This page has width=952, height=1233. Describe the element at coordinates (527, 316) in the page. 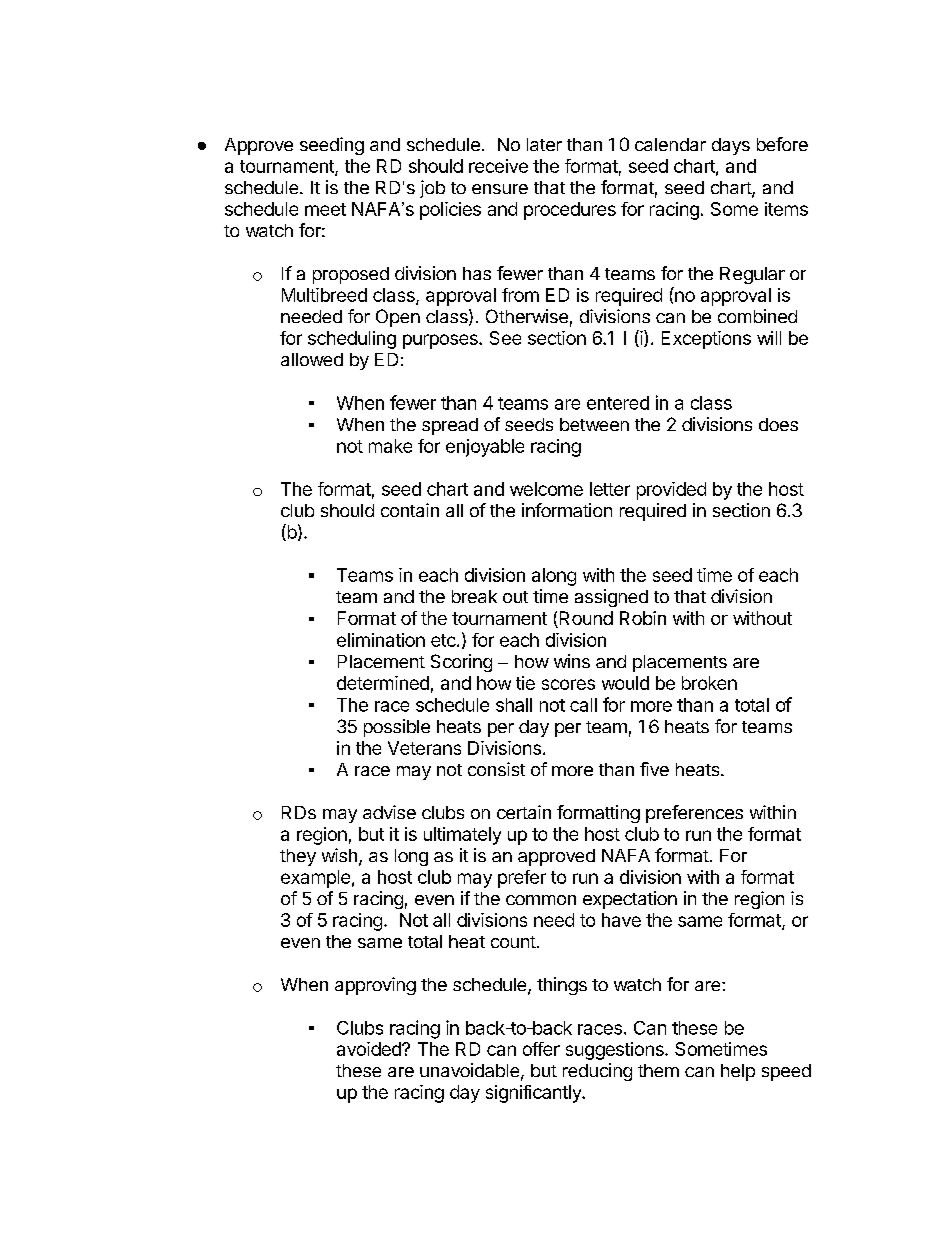

I see `Otherwise` at that location.
